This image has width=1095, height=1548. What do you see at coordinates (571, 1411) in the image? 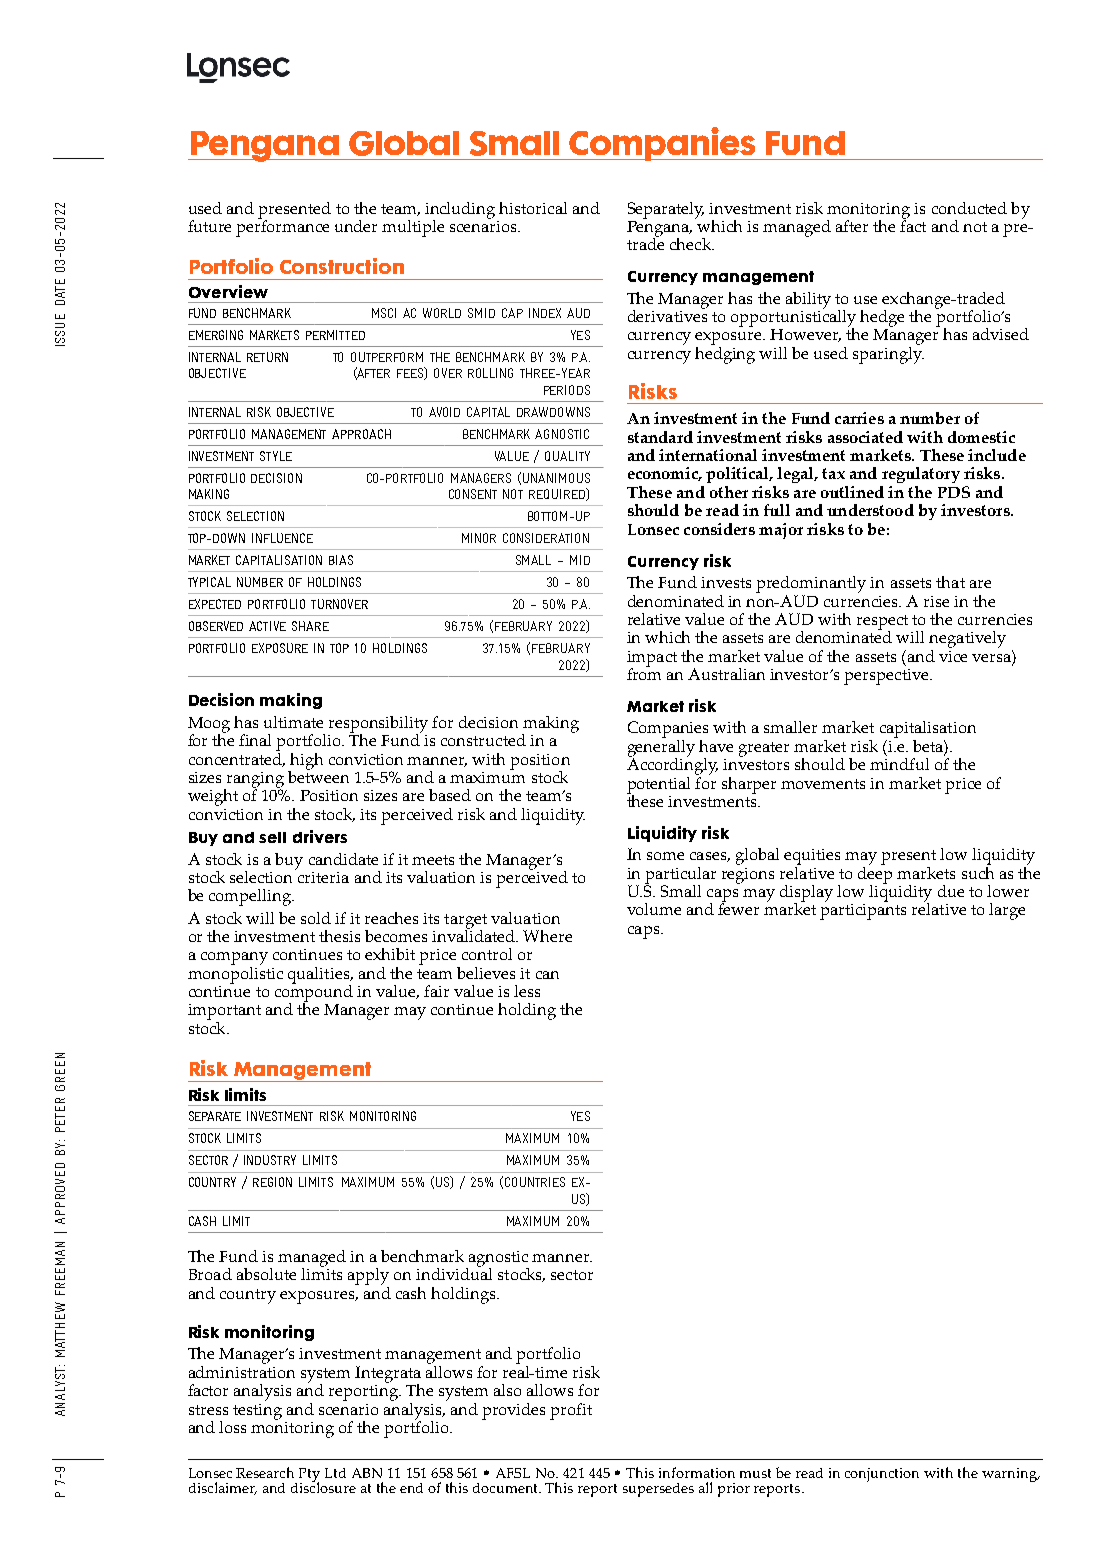
I see `profit` at bounding box center [571, 1411].
